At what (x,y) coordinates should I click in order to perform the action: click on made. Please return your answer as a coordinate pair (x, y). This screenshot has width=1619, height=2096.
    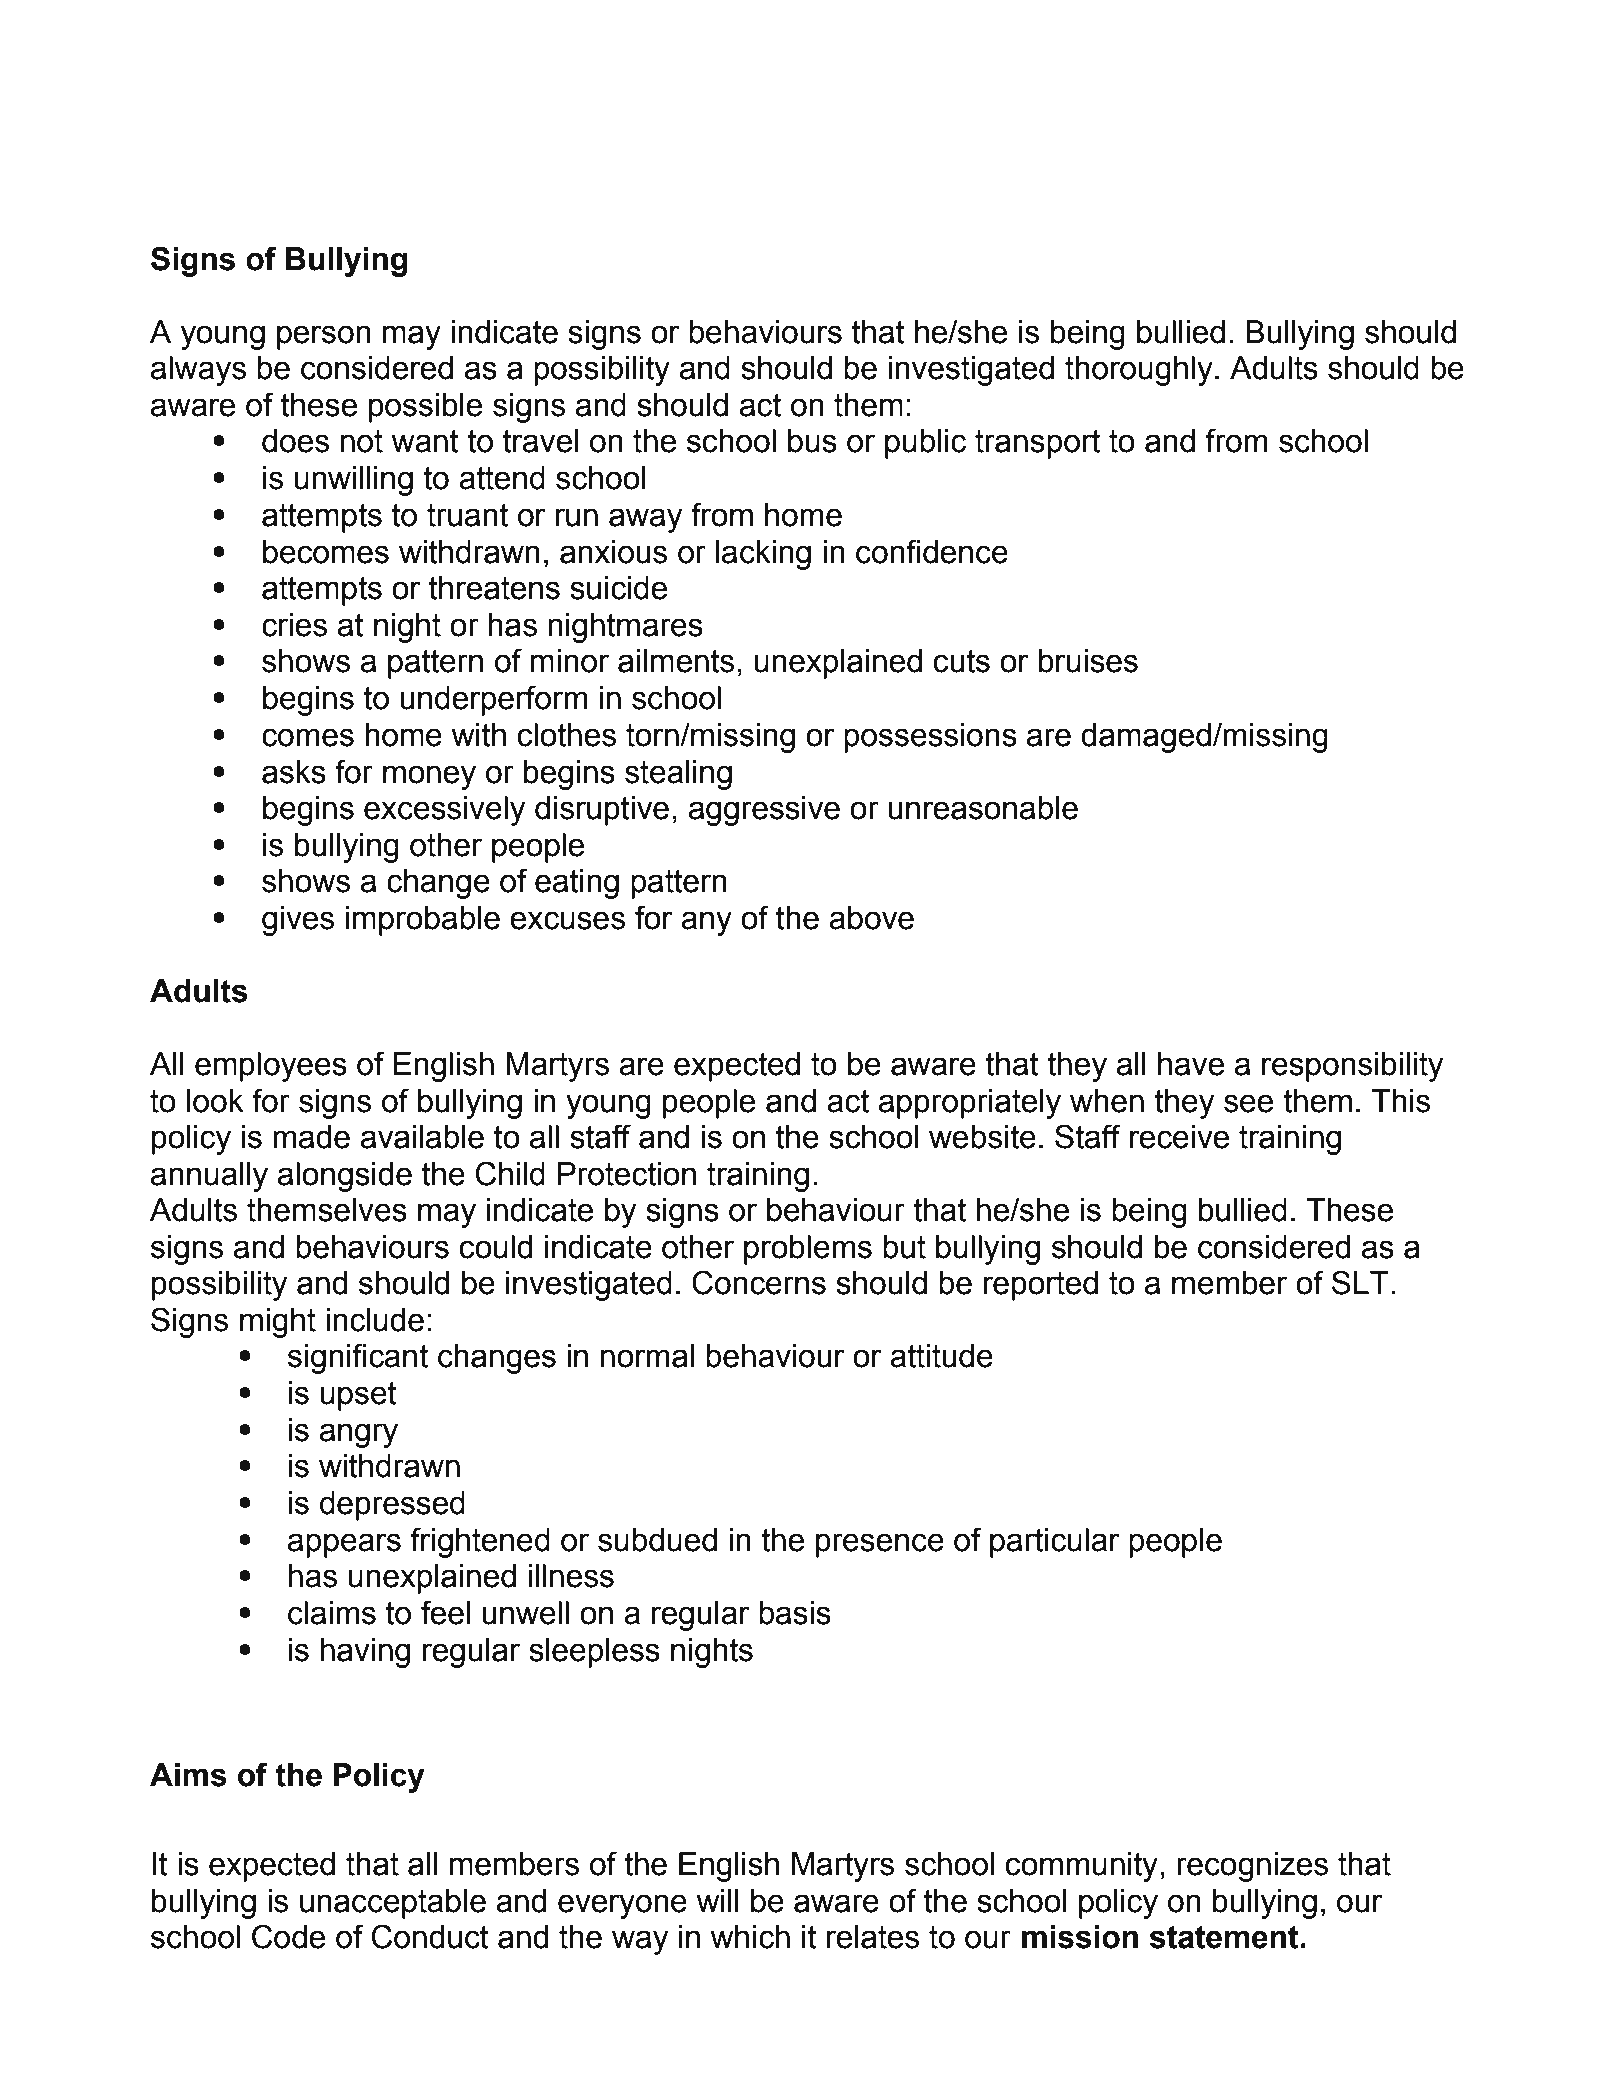
    Looking at the image, I should click on (311, 1137).
